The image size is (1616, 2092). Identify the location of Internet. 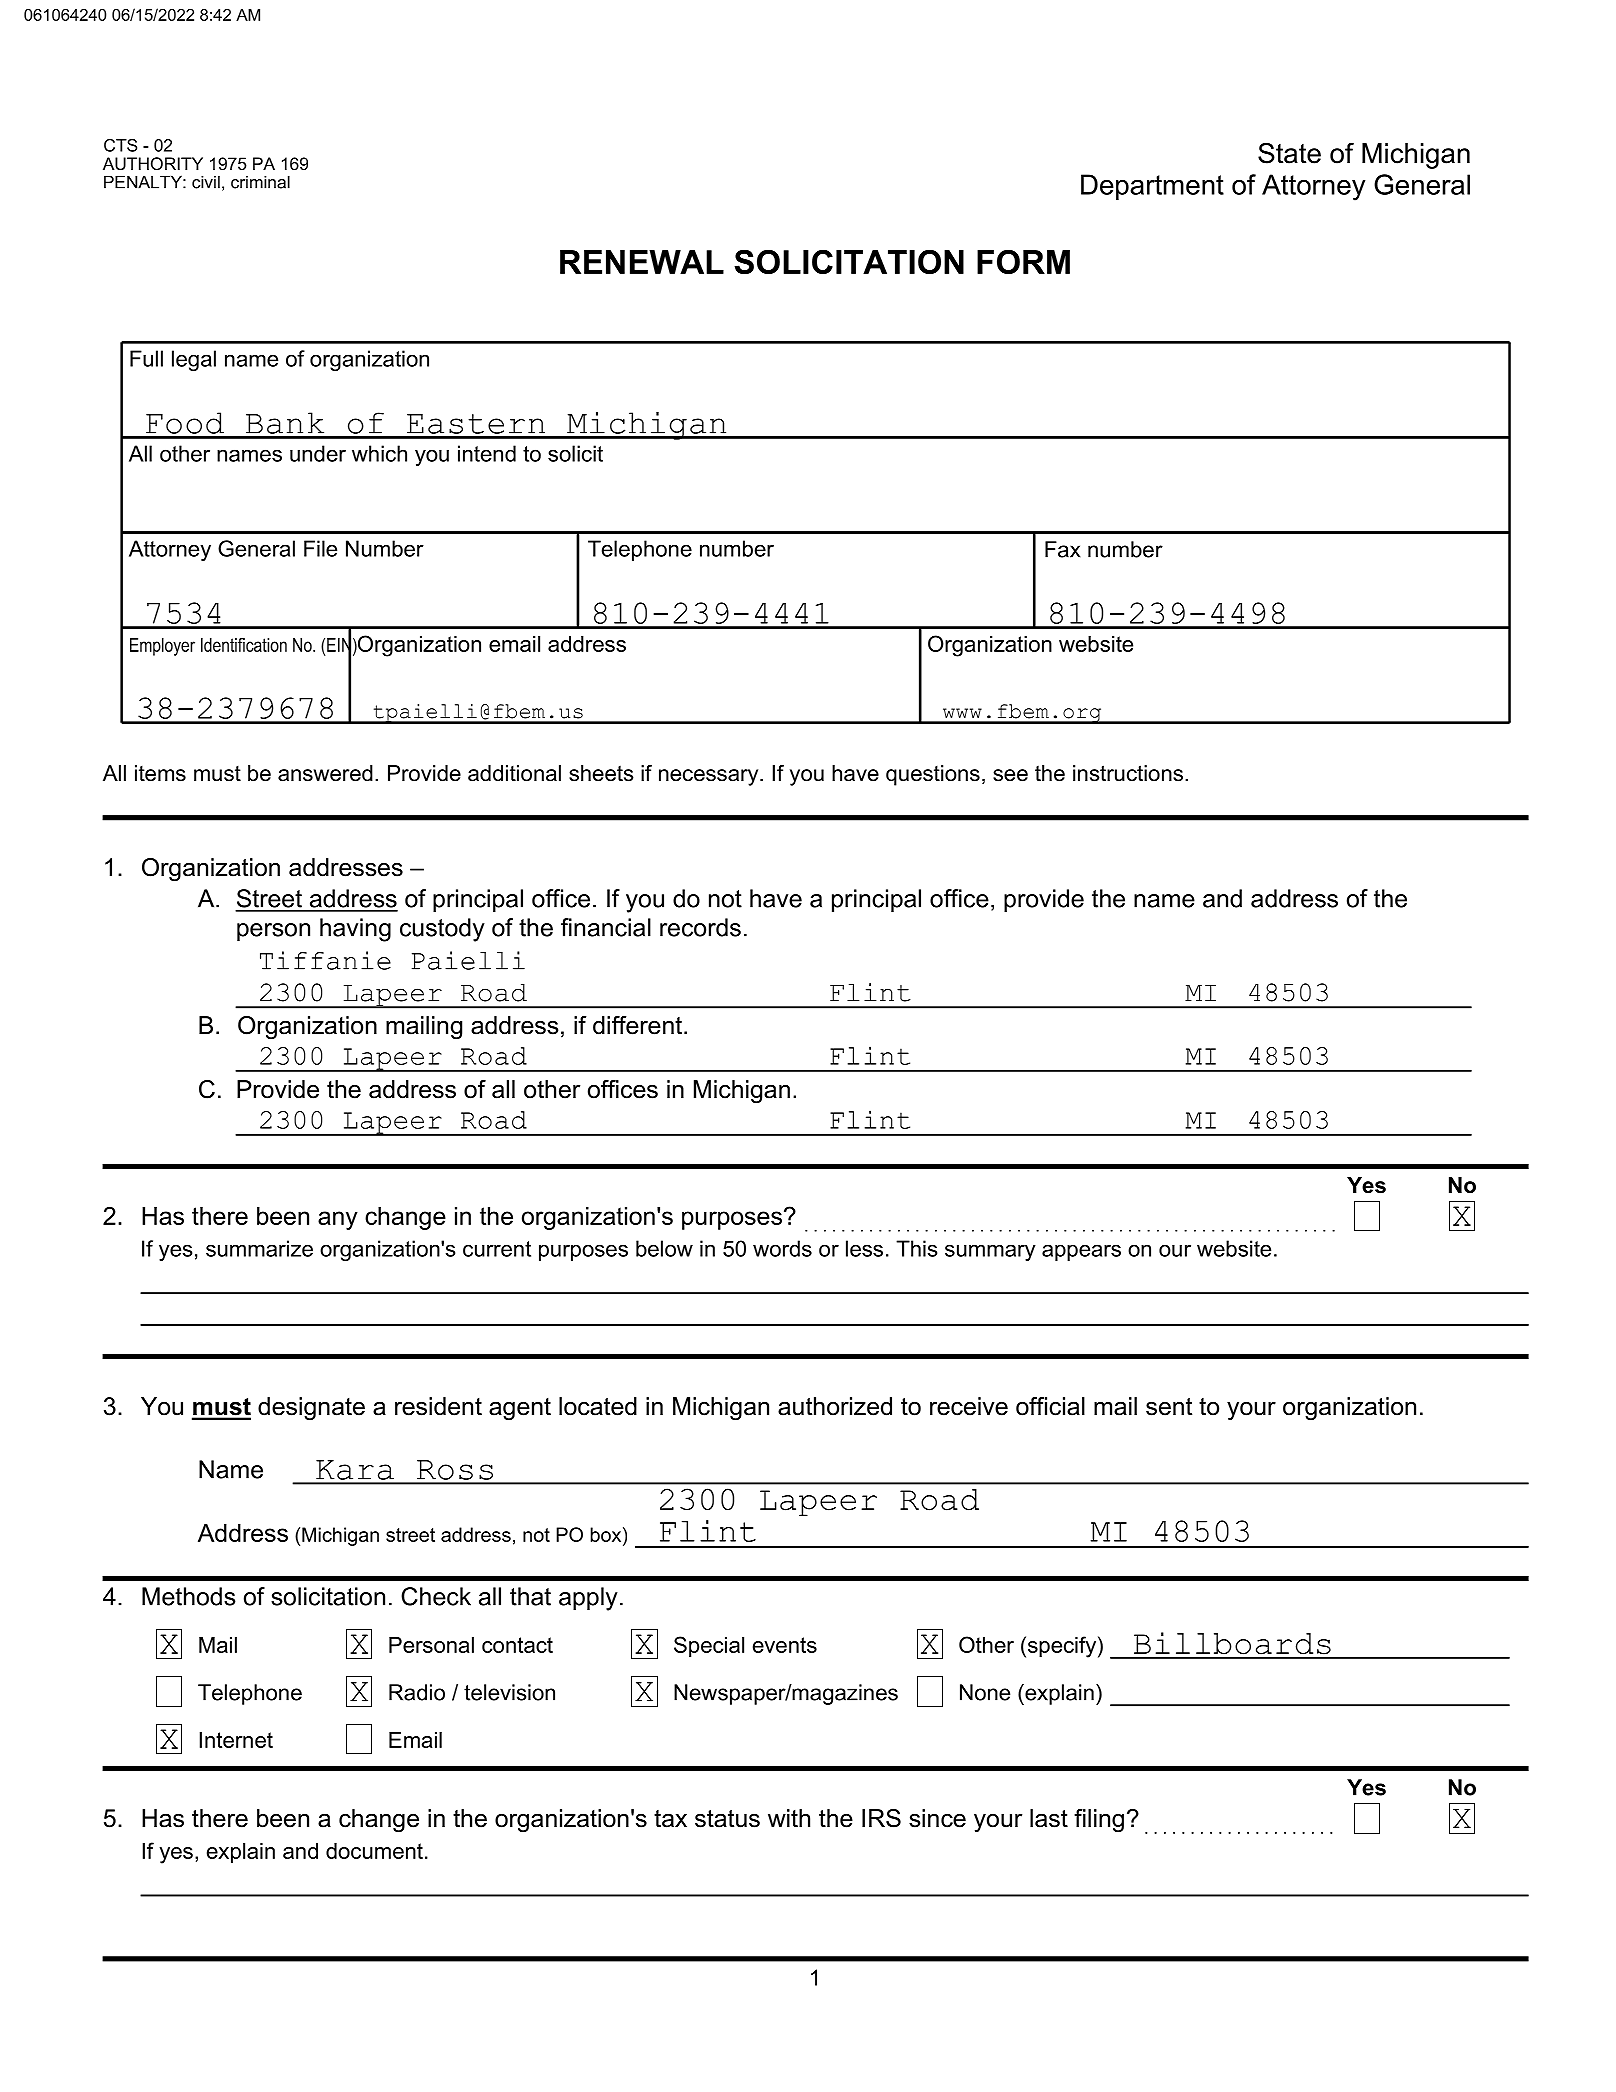
(236, 1740).
